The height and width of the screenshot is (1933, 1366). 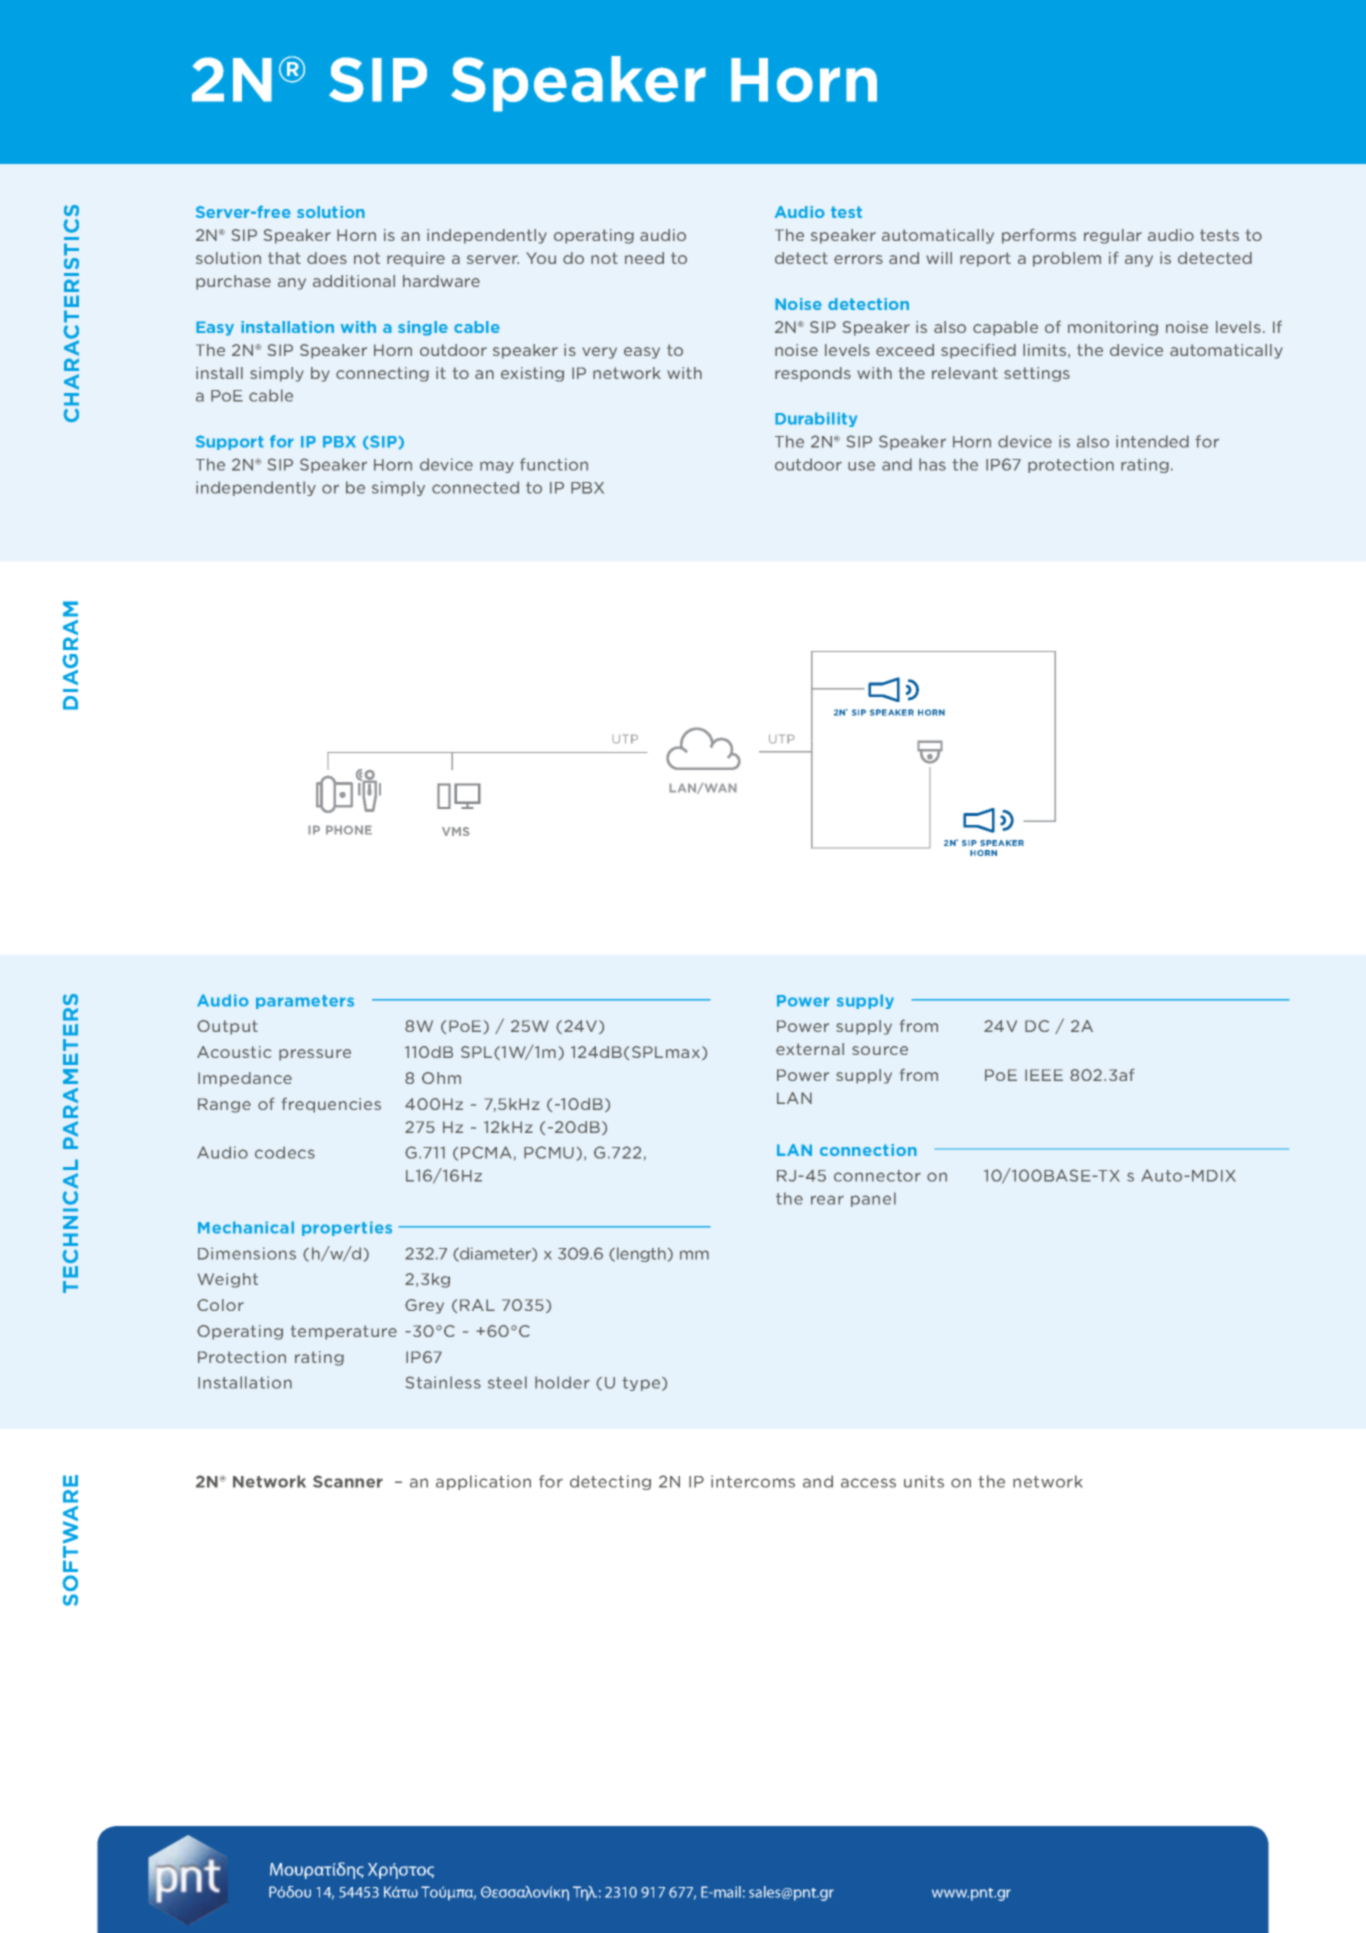 What do you see at coordinates (475, 487) in the screenshot?
I see `connected` at bounding box center [475, 487].
